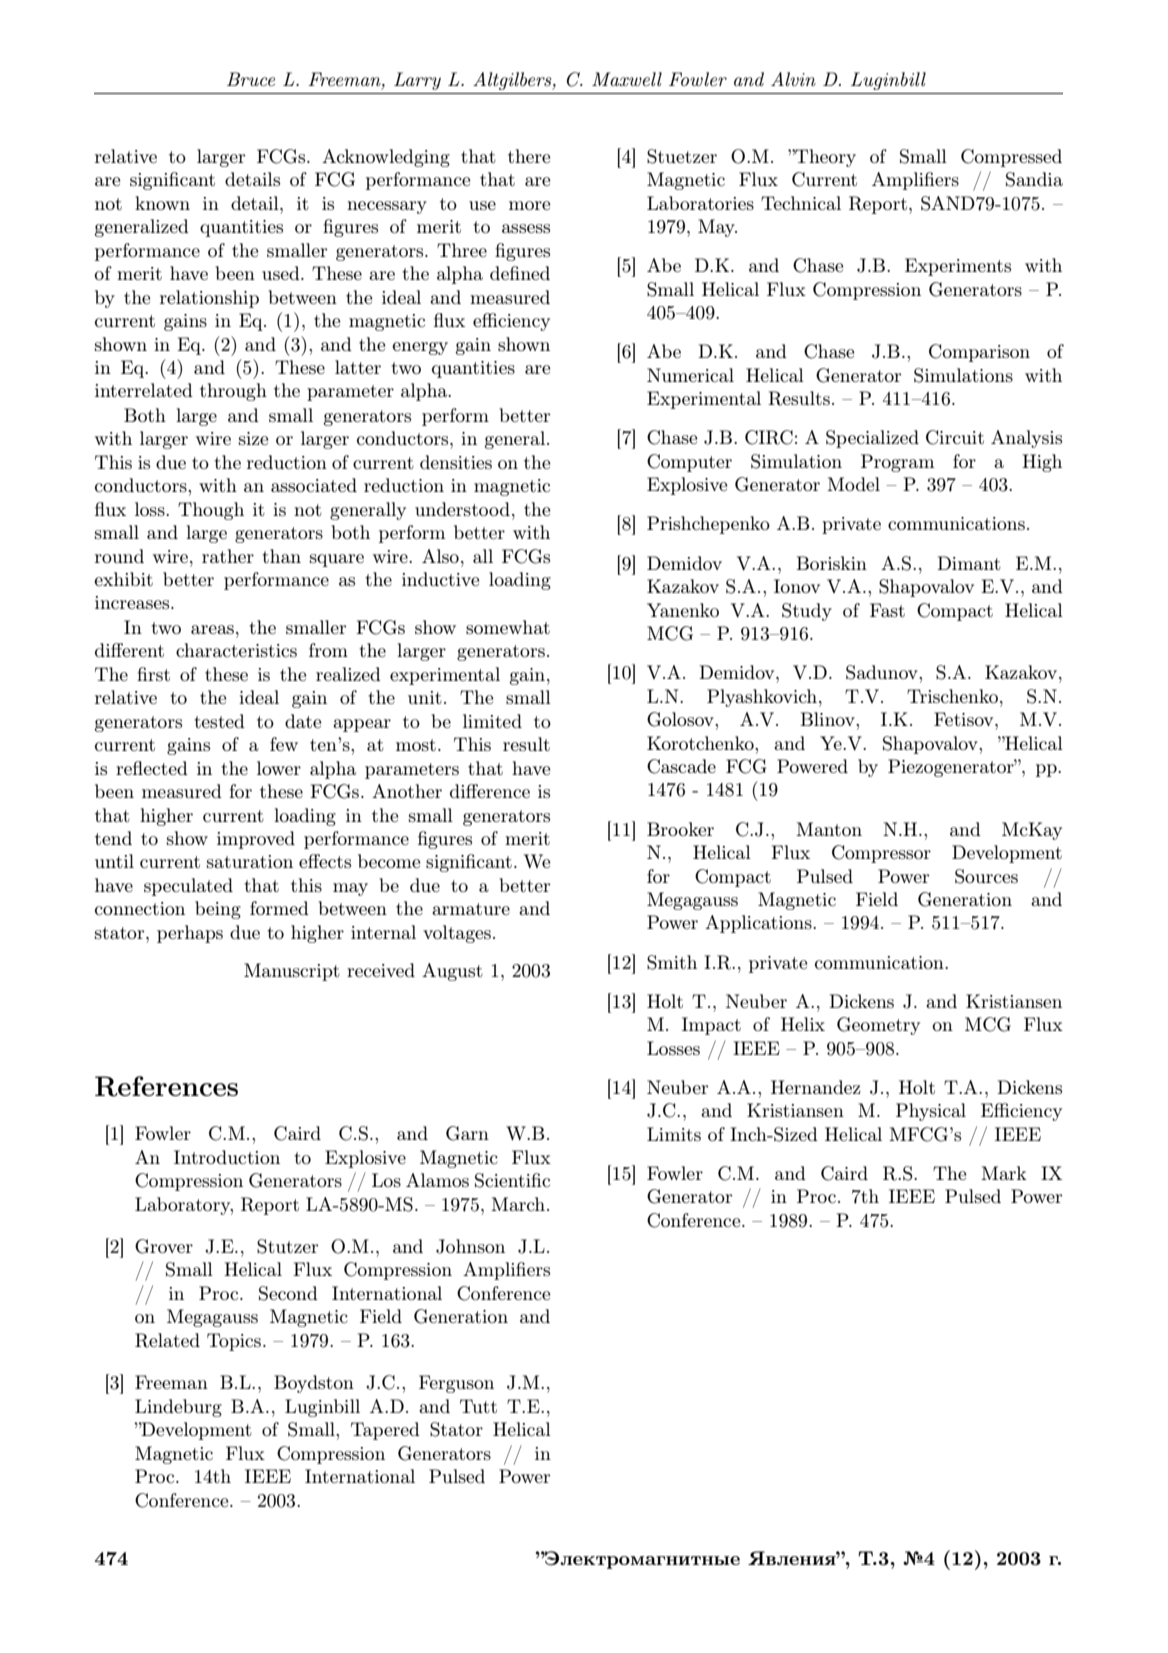 The width and height of the page is (1168, 1653). Describe the element at coordinates (512, 1180) in the page. I see `Scientific` at that location.
